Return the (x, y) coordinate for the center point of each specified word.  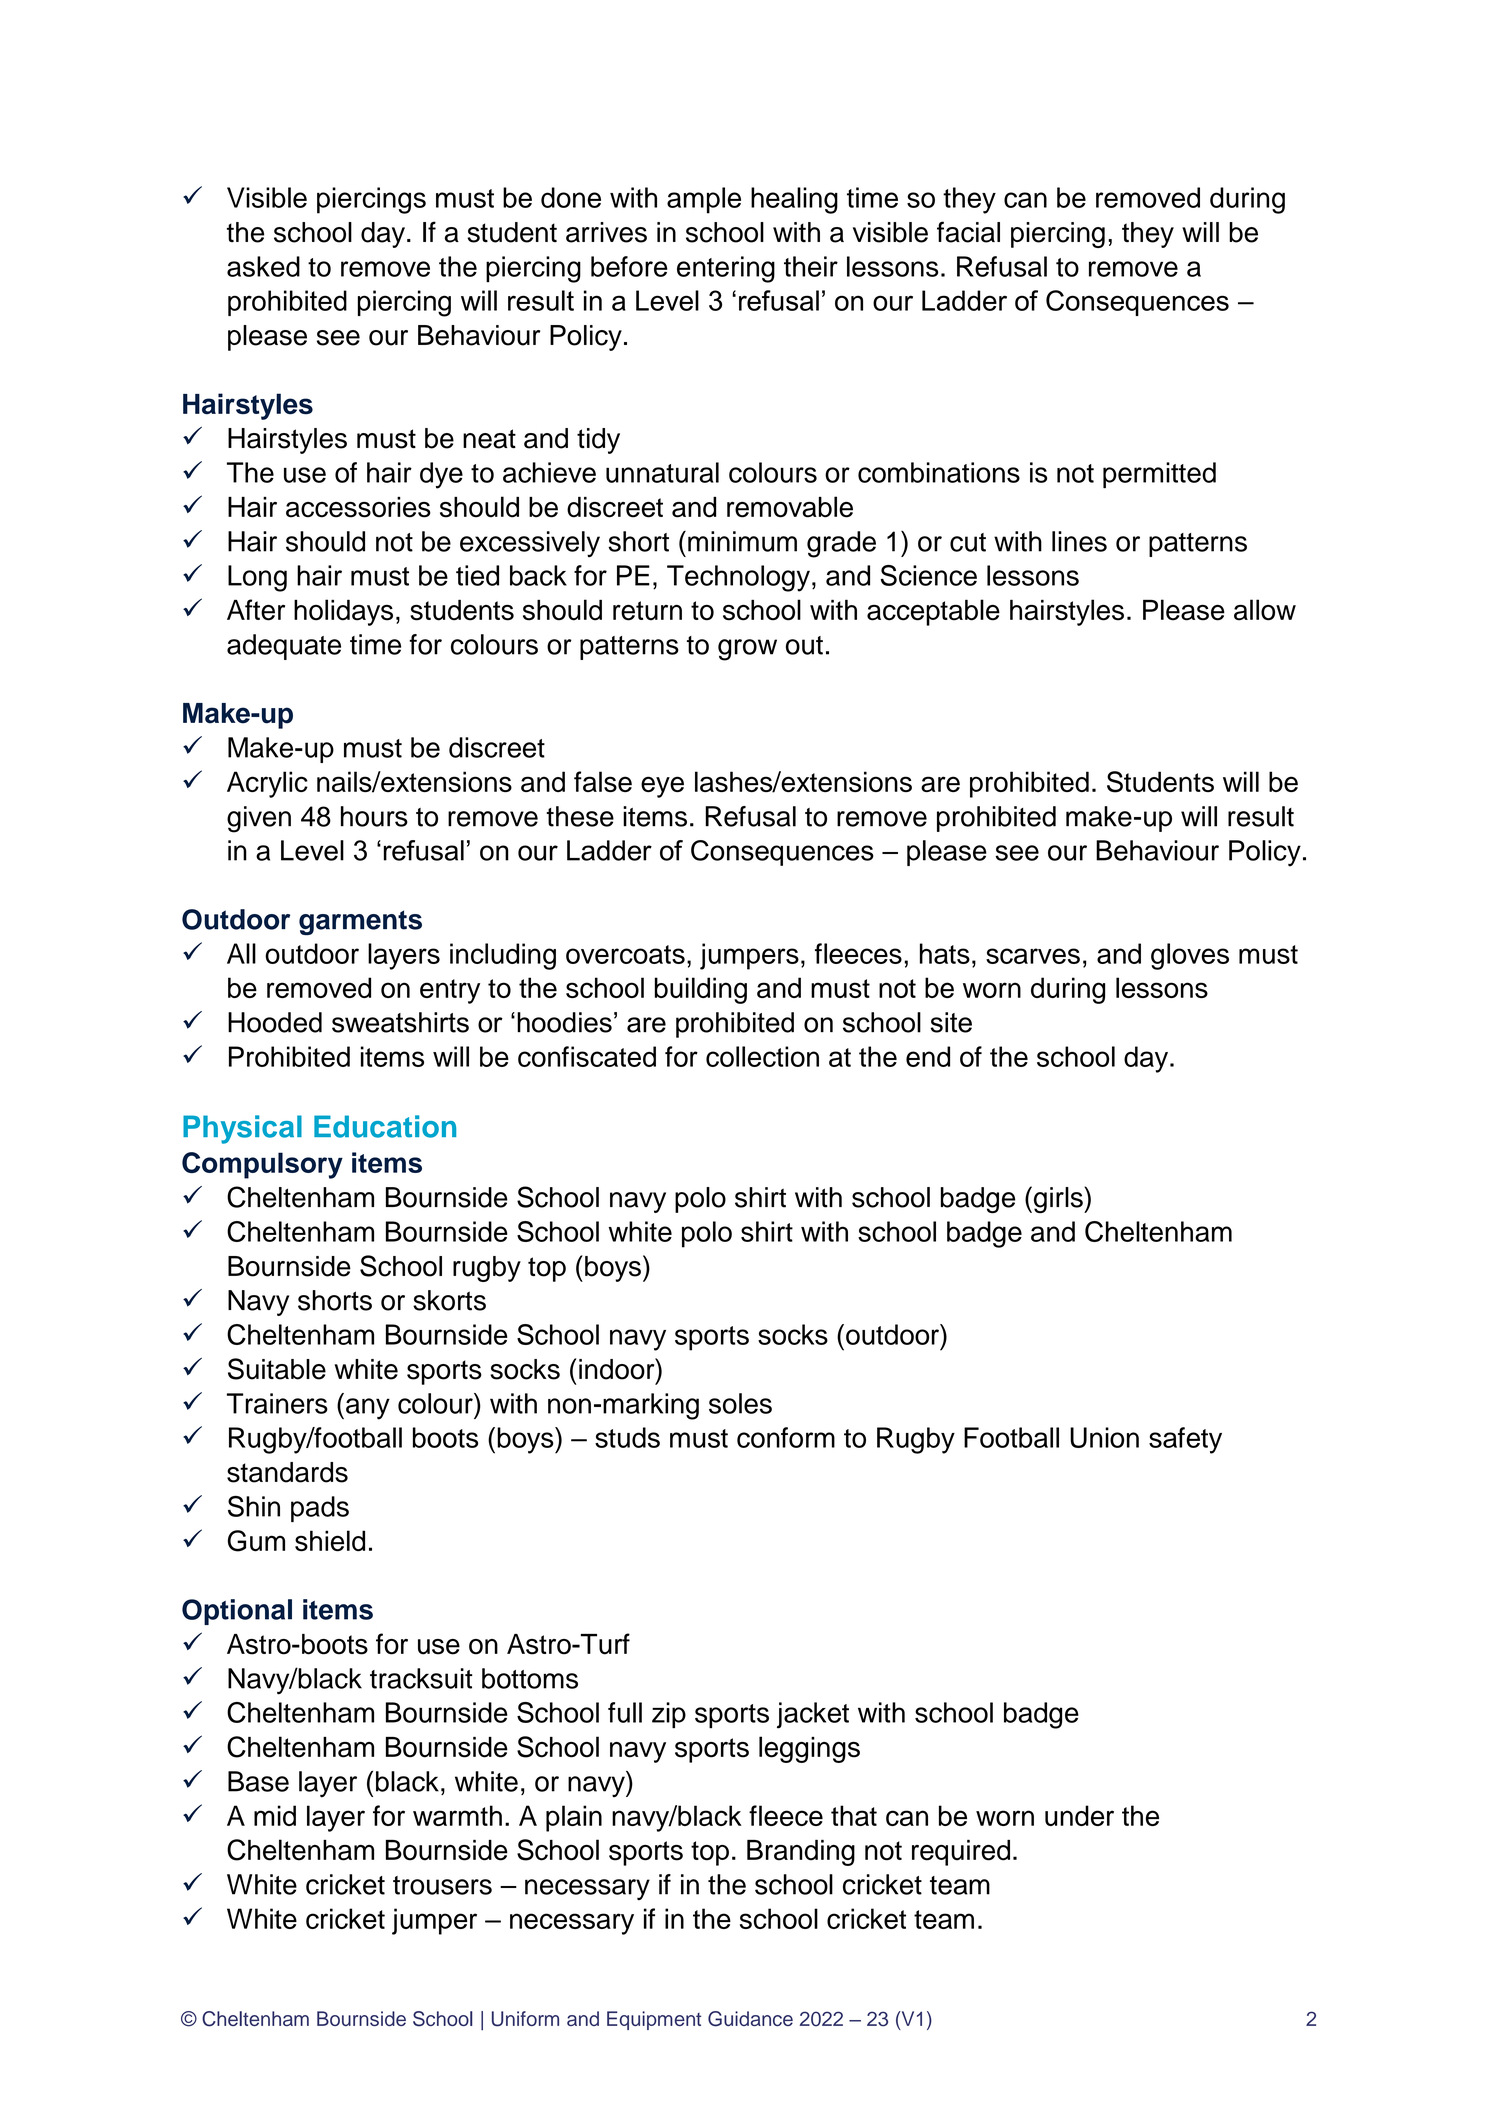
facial (968, 232)
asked (263, 266)
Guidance (750, 2019)
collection (762, 1056)
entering (726, 269)
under (1079, 1815)
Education (385, 1126)
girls (1058, 1199)
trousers (442, 1885)
